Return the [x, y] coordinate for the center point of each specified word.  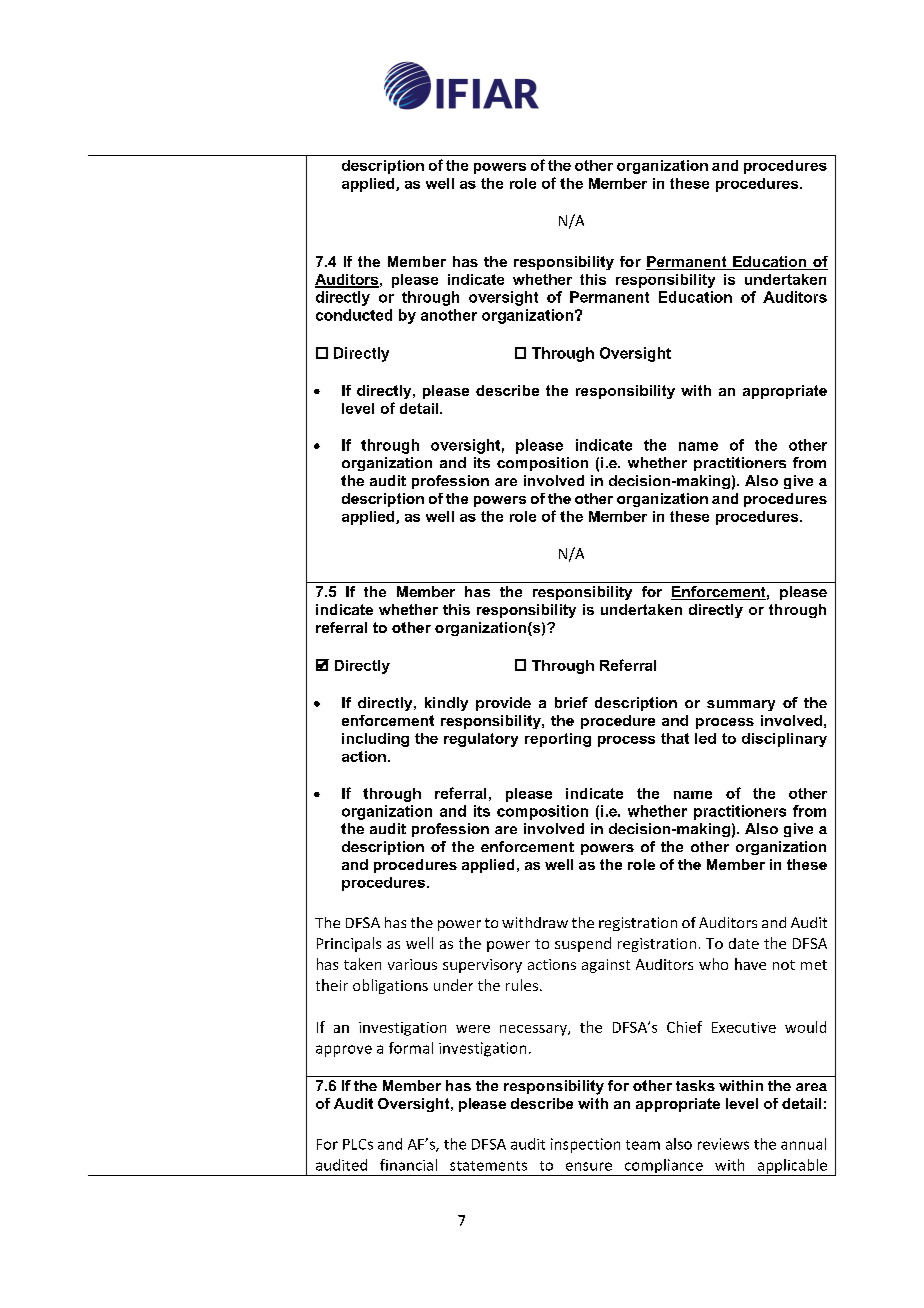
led [705, 738]
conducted [354, 315]
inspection [585, 1145]
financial [408, 1165]
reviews [723, 1144]
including [375, 740]
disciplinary [784, 740]
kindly [446, 704]
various [412, 964]
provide [503, 704]
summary [741, 705]
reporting [558, 740]
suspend [583, 944]
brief [571, 702]
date [744, 943]
